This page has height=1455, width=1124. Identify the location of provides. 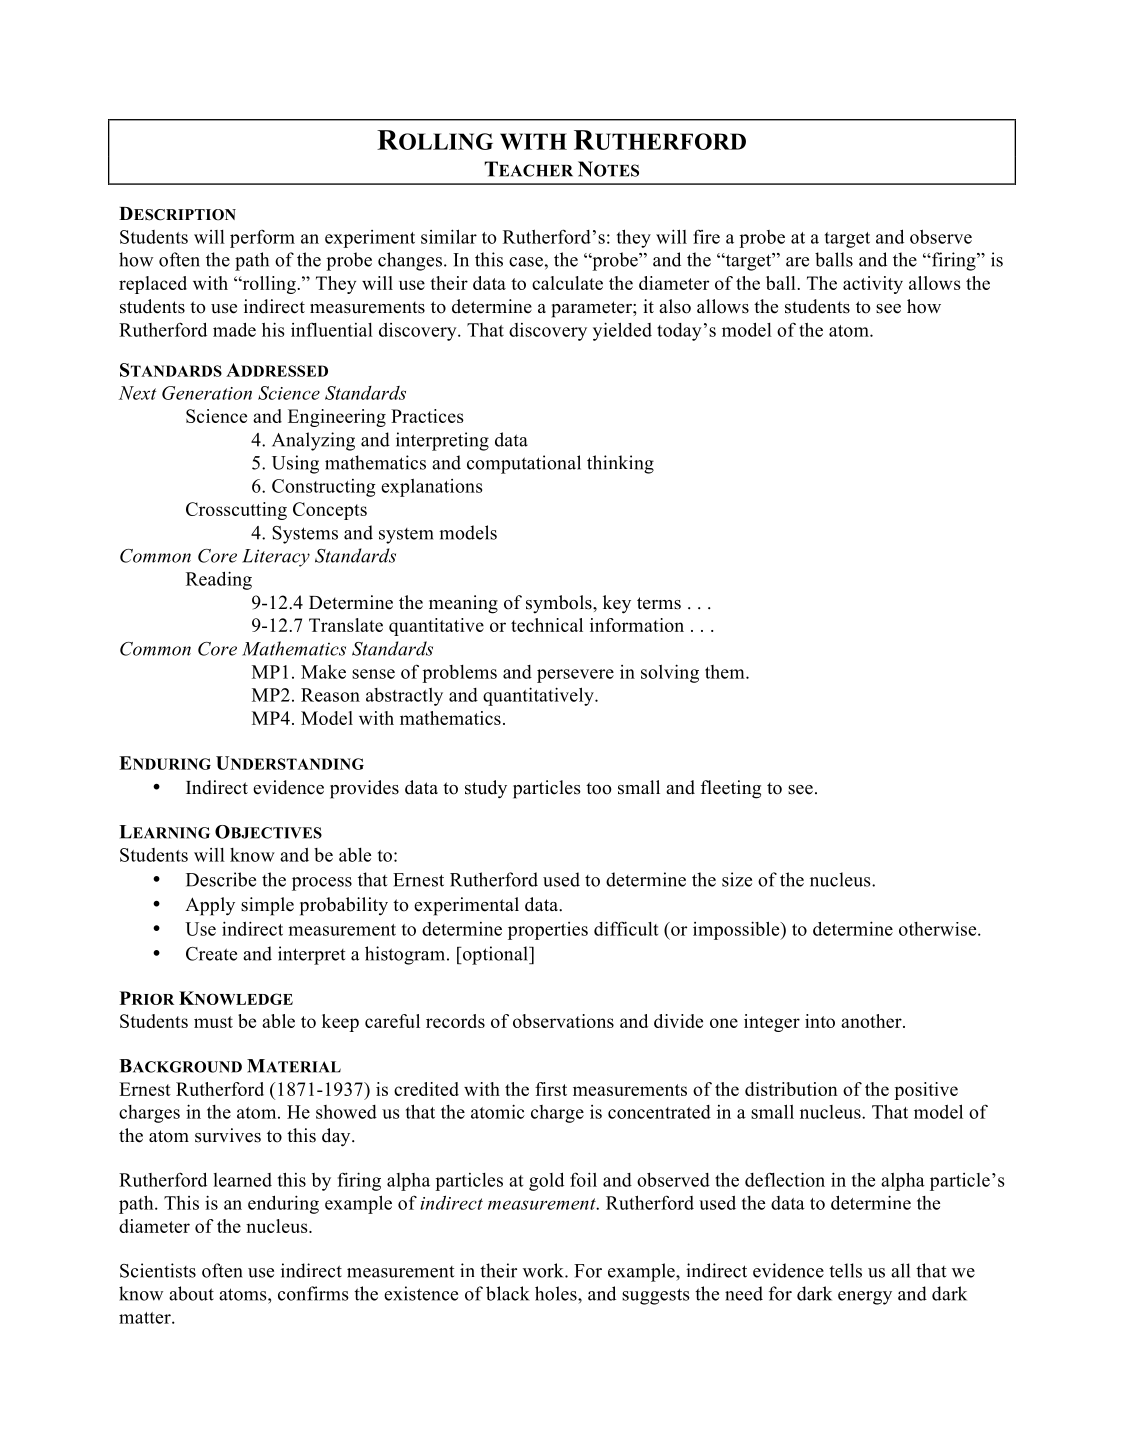
(364, 789).
